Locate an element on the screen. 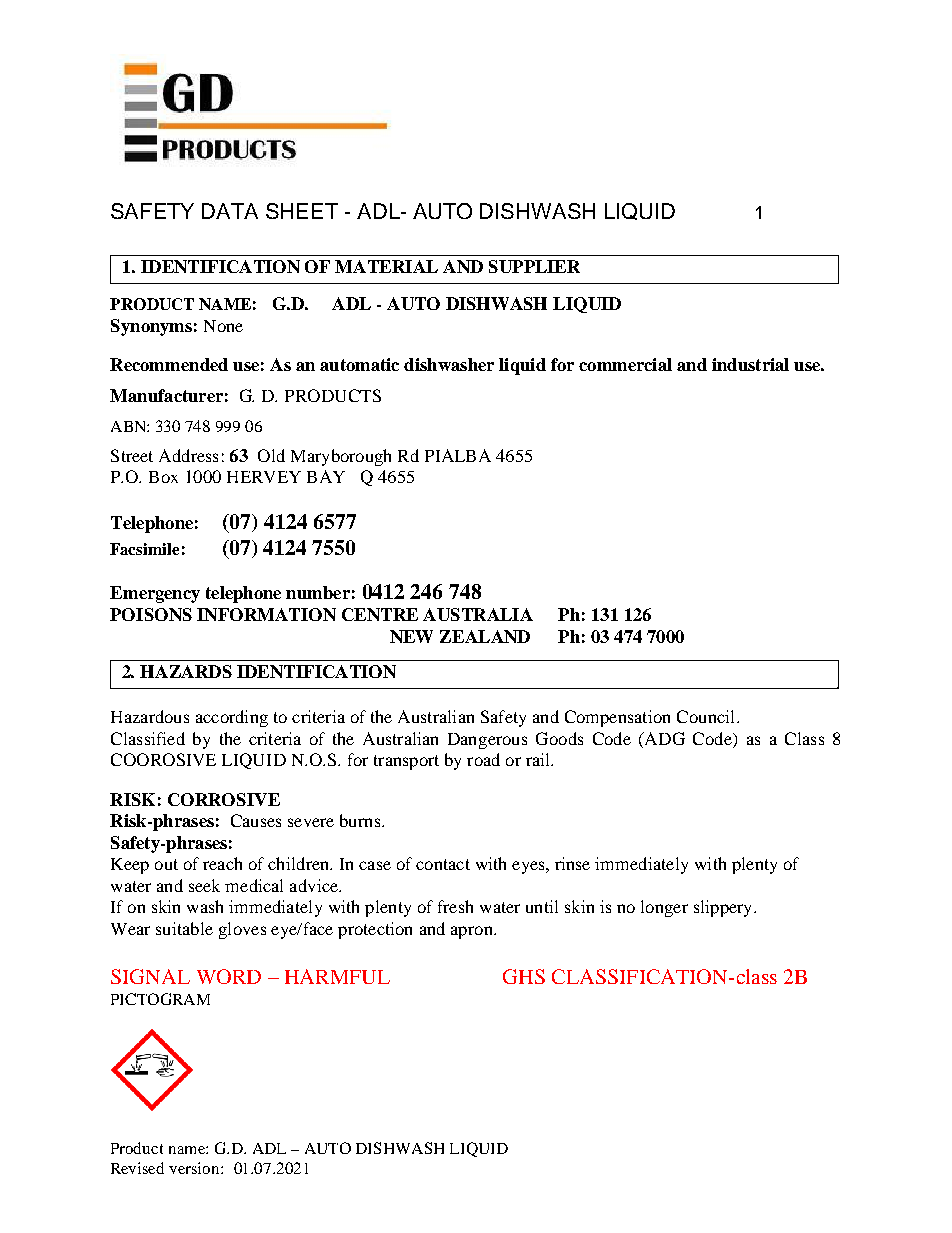 The image size is (952, 1233). DATA is located at coordinates (230, 211).
